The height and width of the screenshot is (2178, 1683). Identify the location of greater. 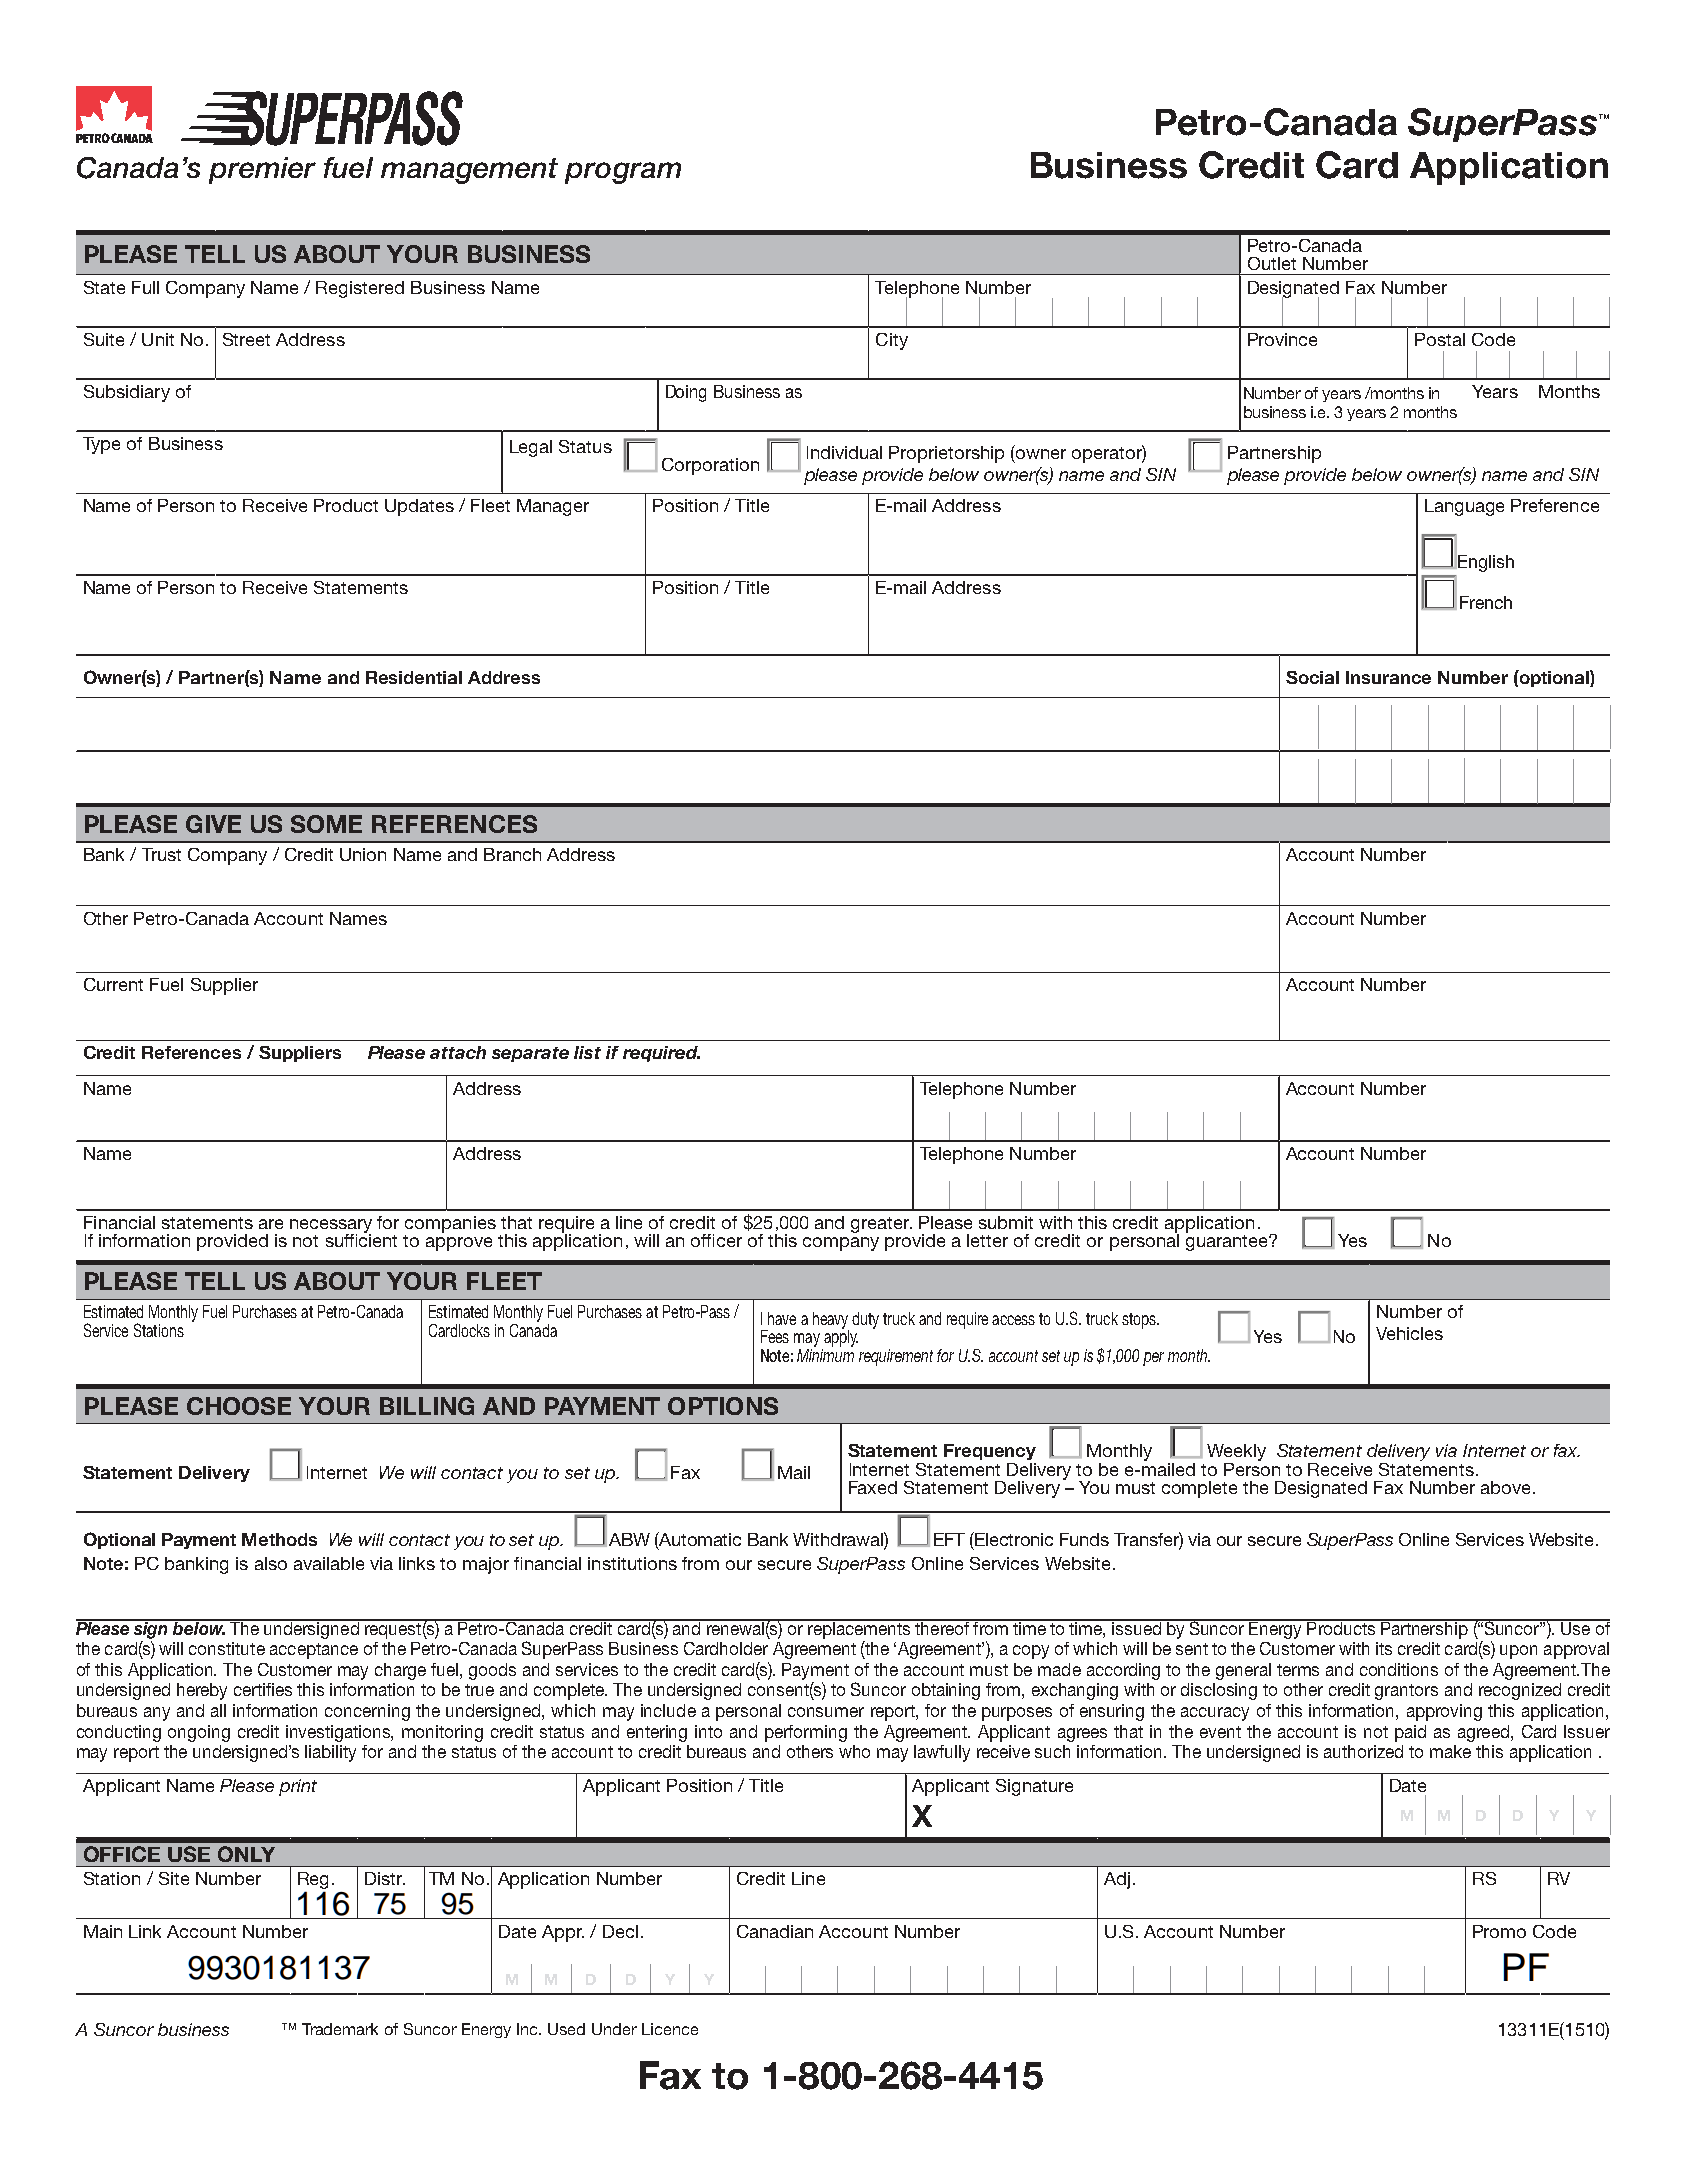
(881, 1225).
